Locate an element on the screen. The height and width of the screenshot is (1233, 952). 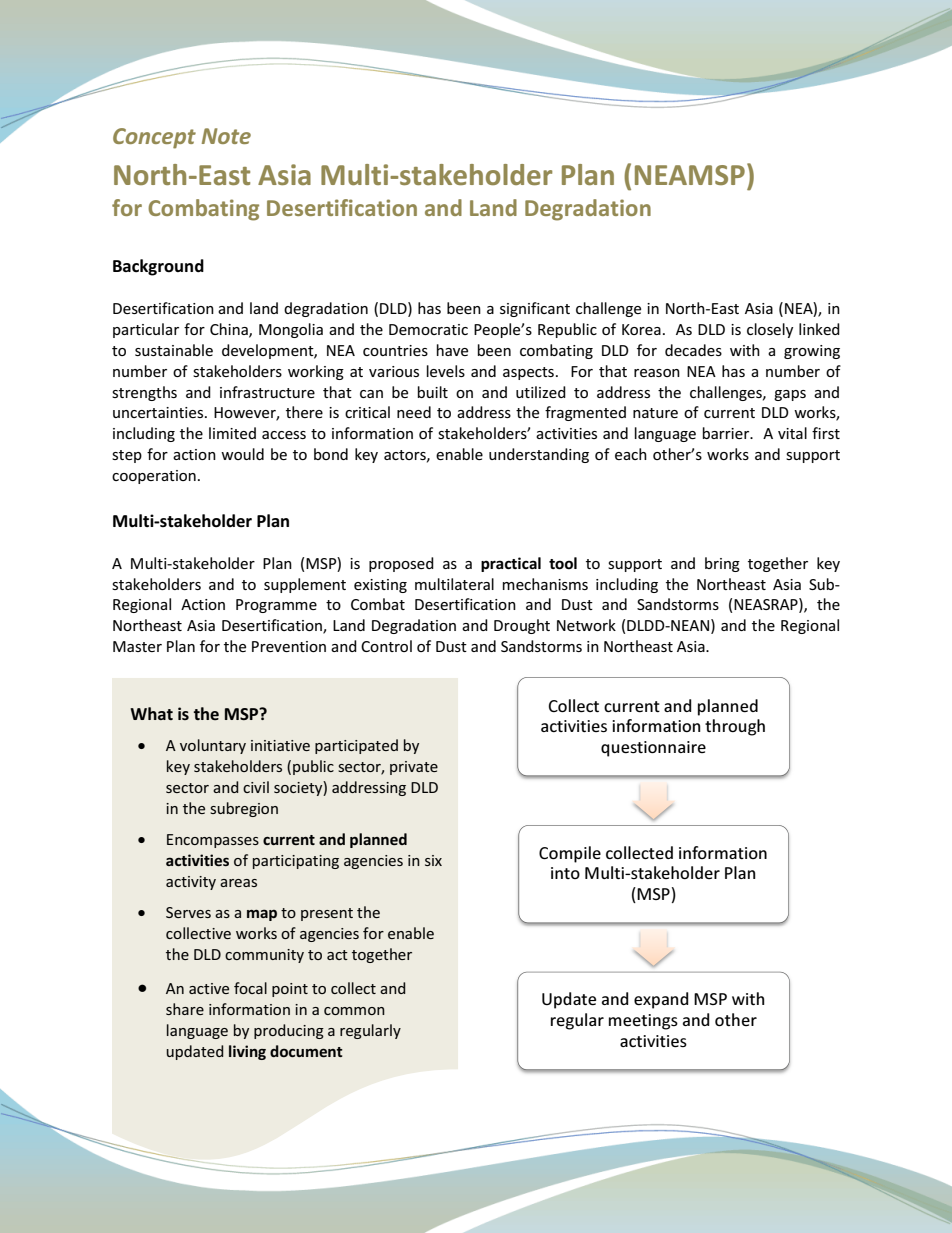
share is located at coordinates (185, 1009).
